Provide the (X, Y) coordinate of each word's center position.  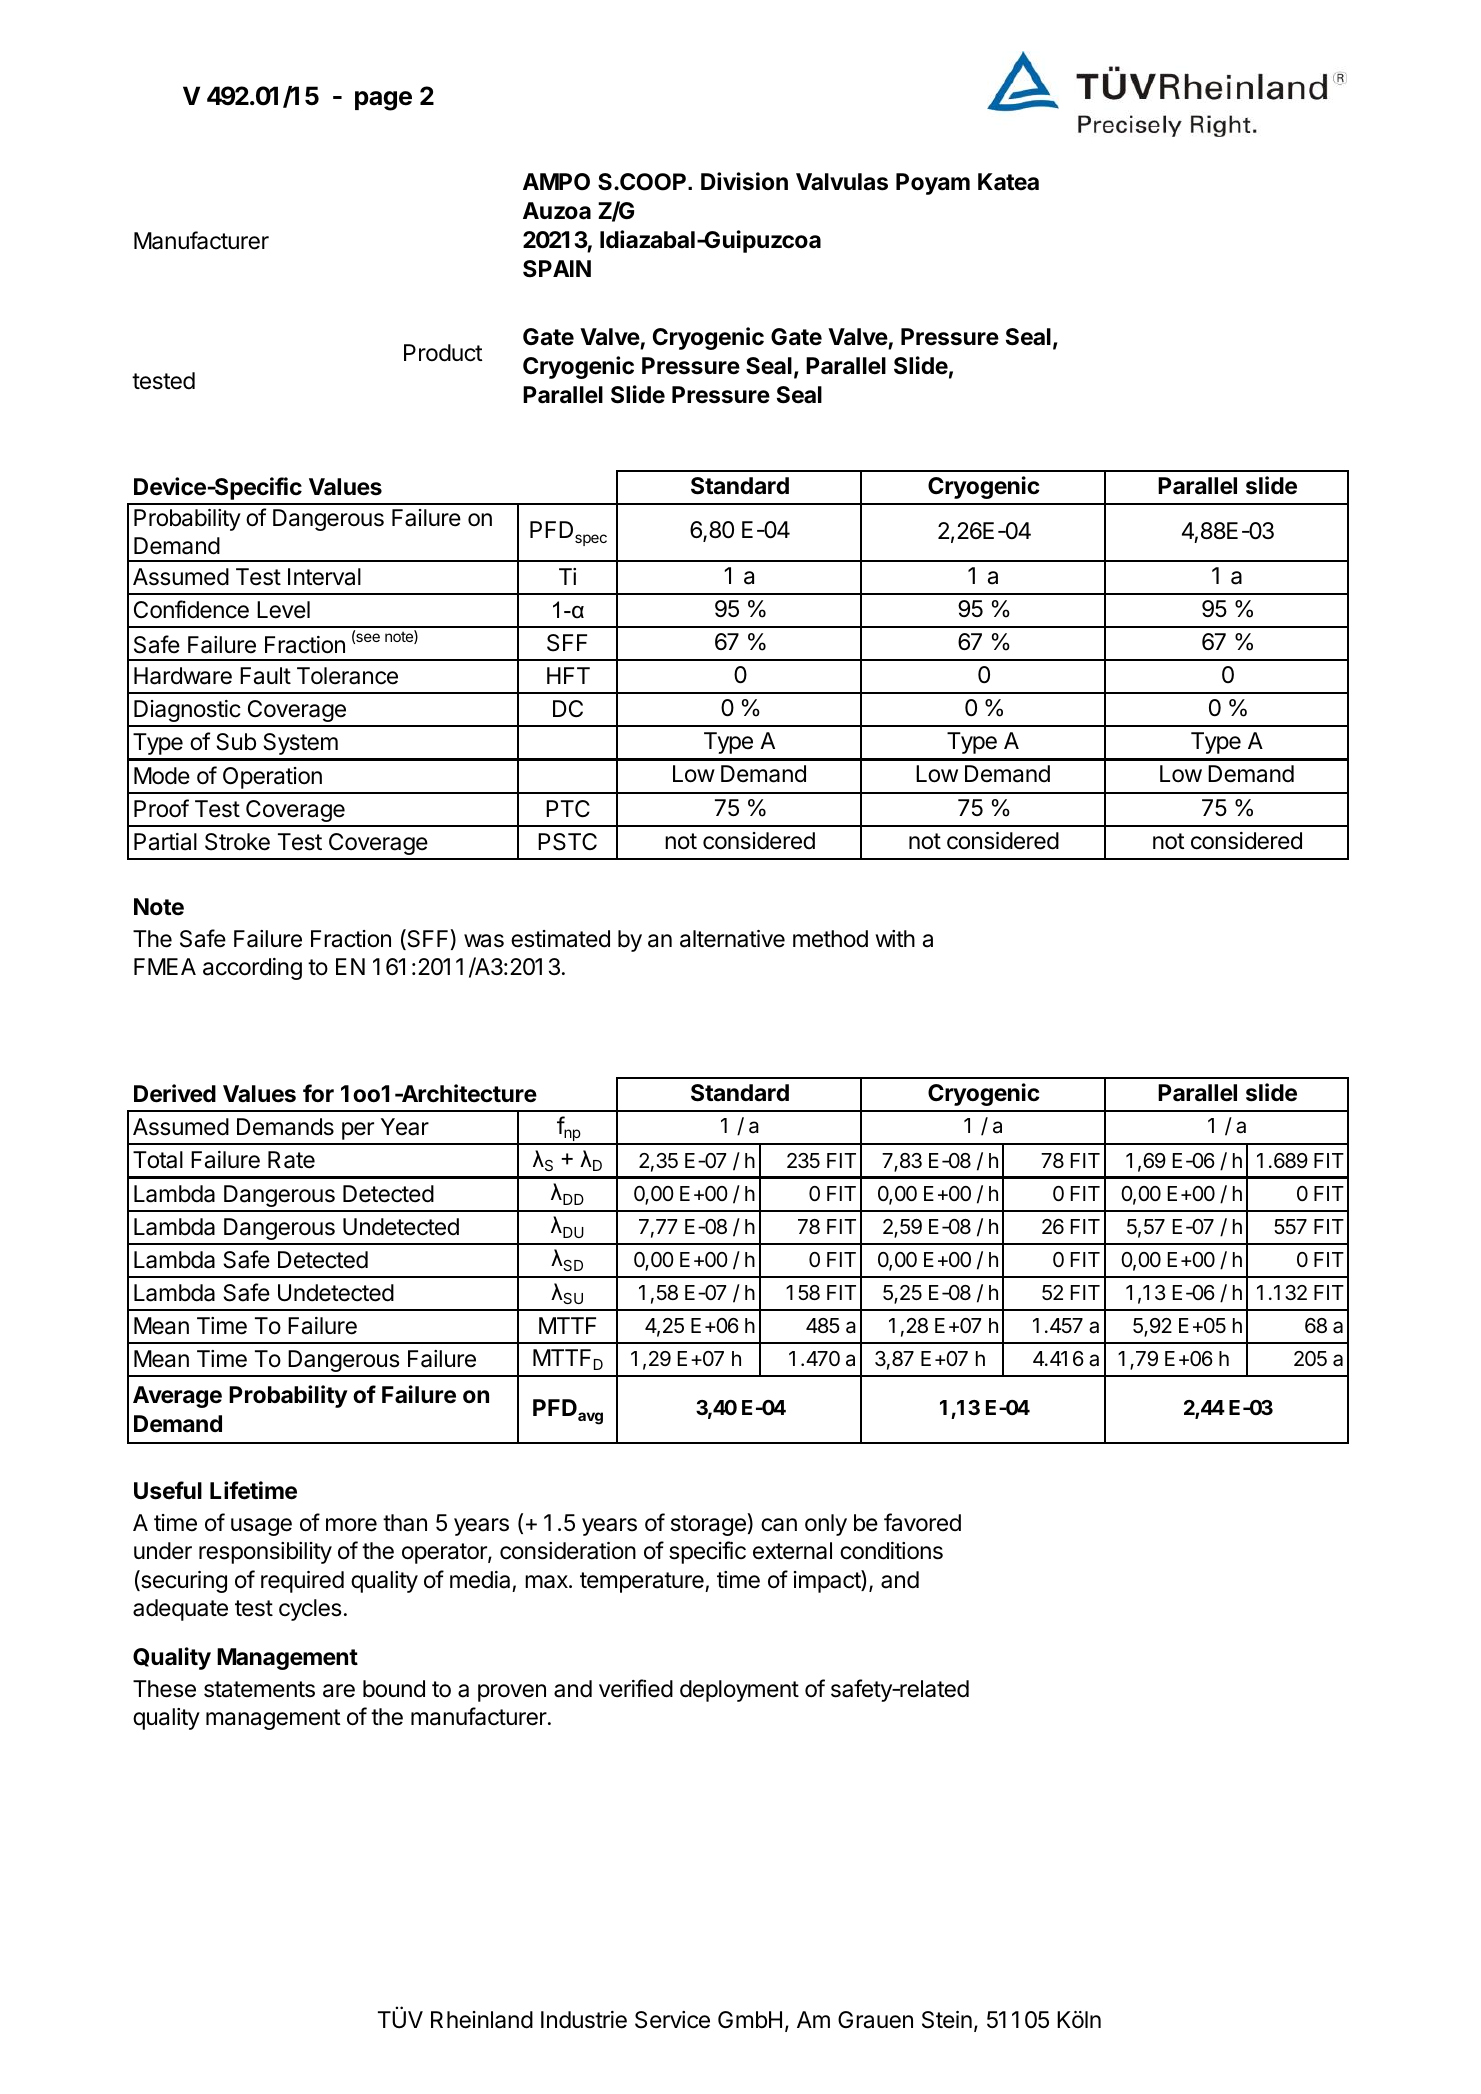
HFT (568, 675)
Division (744, 181)
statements (259, 1689)
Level (283, 610)
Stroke (237, 842)
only (826, 1525)
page (383, 101)
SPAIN (557, 269)
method (830, 939)
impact (828, 1581)
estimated (560, 939)
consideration (568, 1551)
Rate (291, 1160)
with (895, 938)
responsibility (265, 1553)
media (480, 1580)
